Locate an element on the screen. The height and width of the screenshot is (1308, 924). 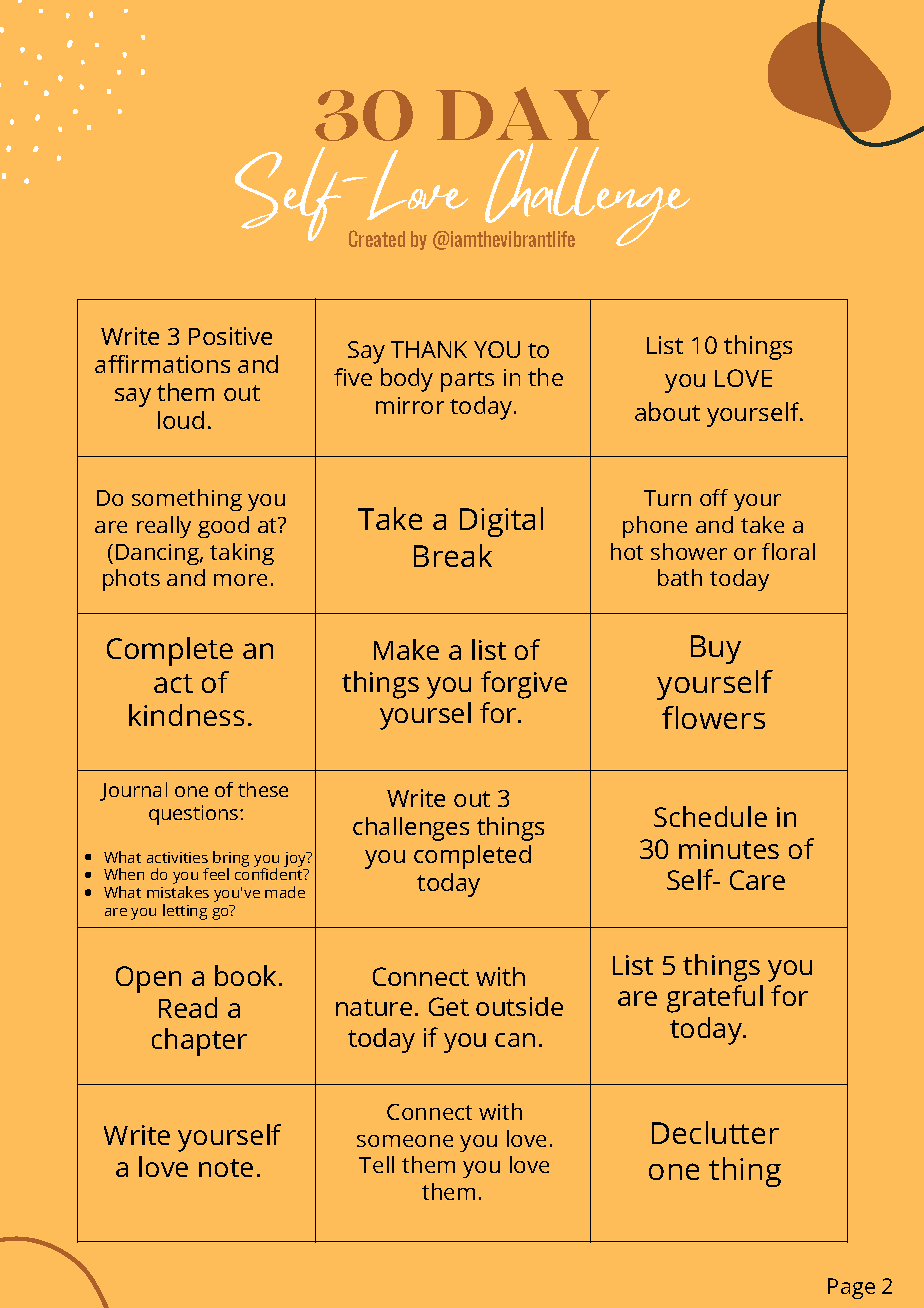
grateful is located at coordinates (715, 999).
